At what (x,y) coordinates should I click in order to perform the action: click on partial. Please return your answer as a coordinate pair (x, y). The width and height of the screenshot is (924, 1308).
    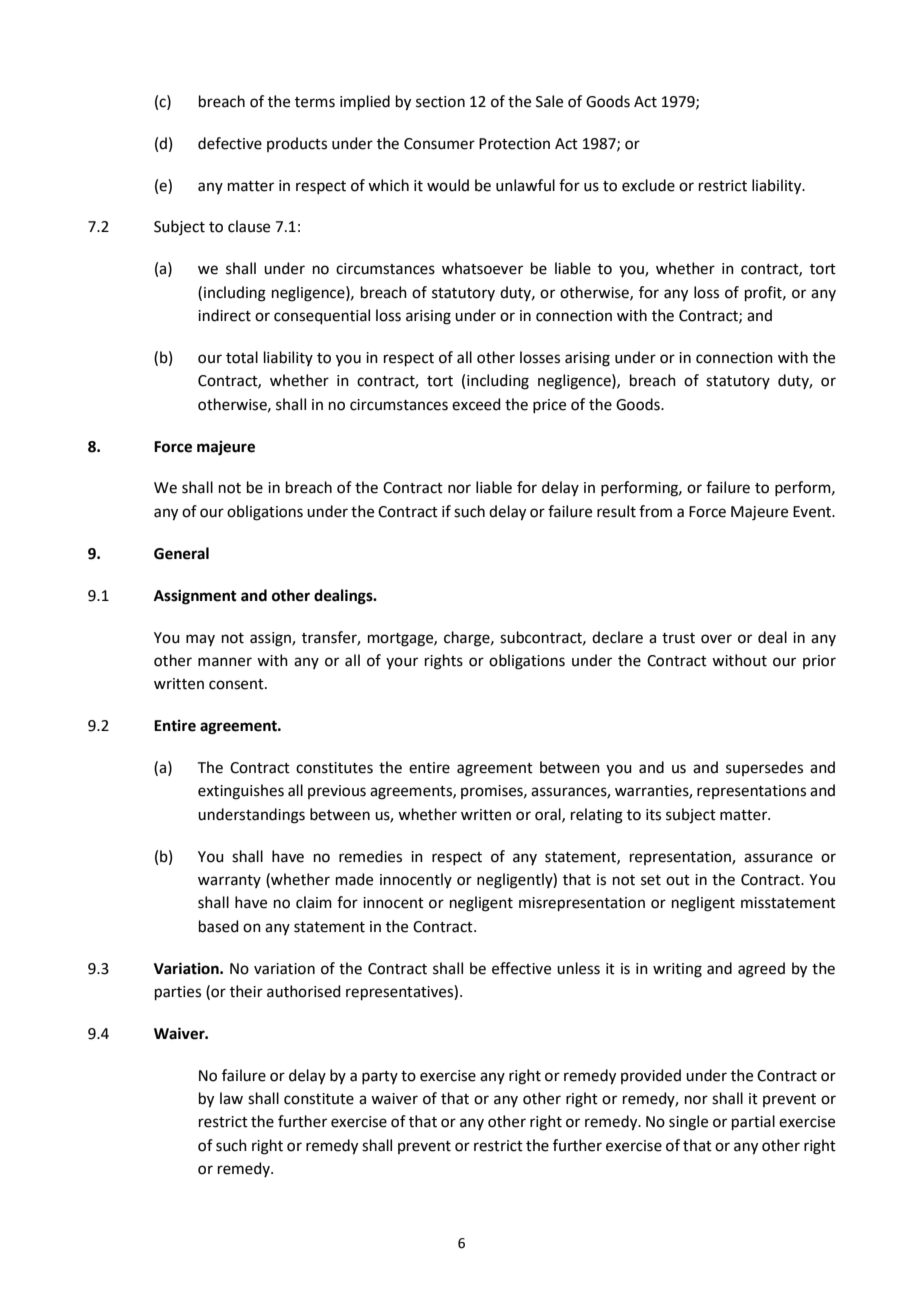
    Looking at the image, I should click on (753, 1122).
